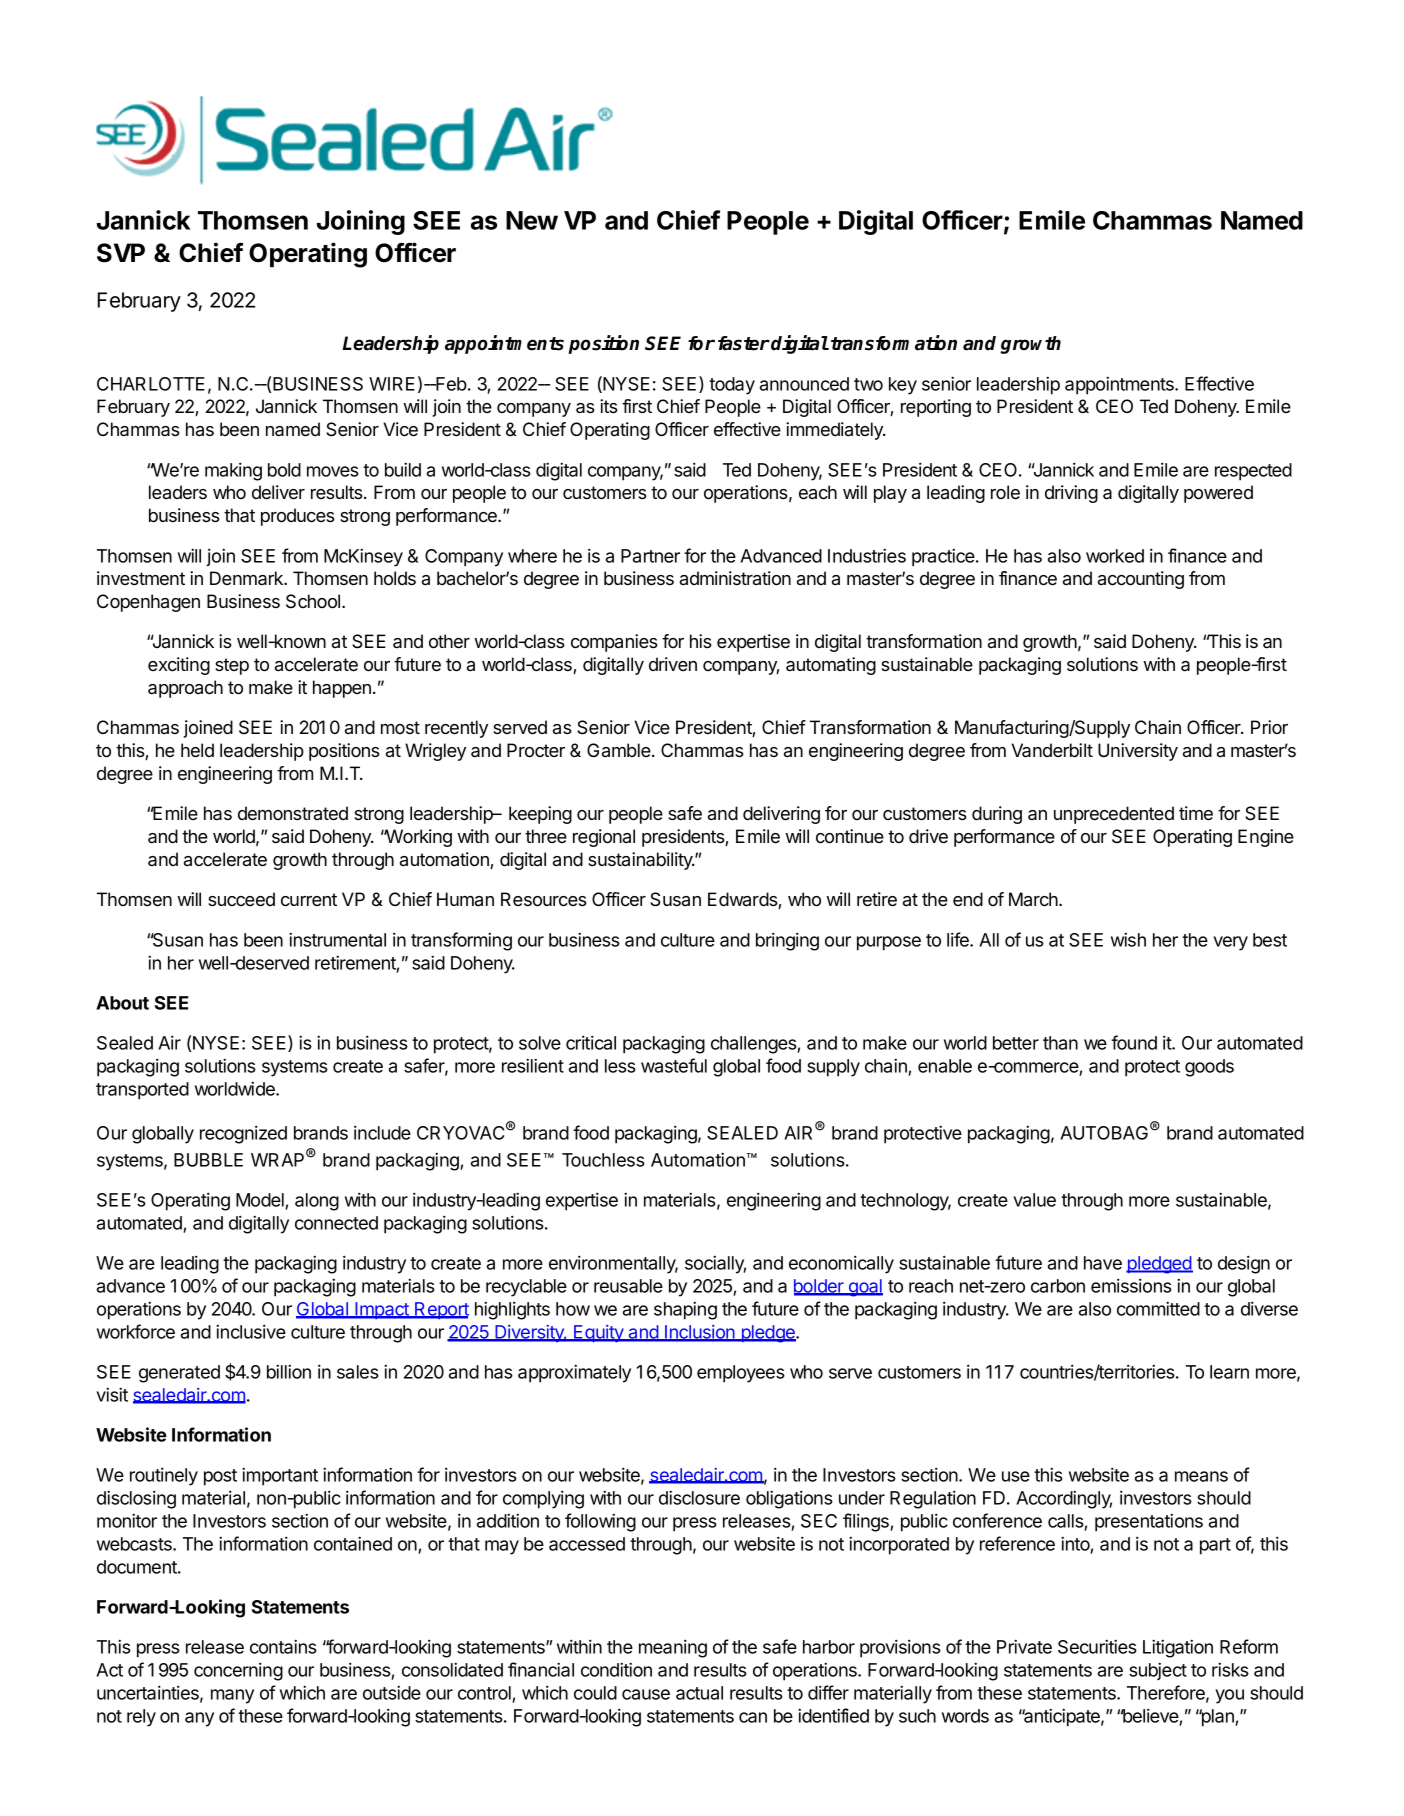 The image size is (1404, 1816). I want to click on concerning, so click(238, 1671).
